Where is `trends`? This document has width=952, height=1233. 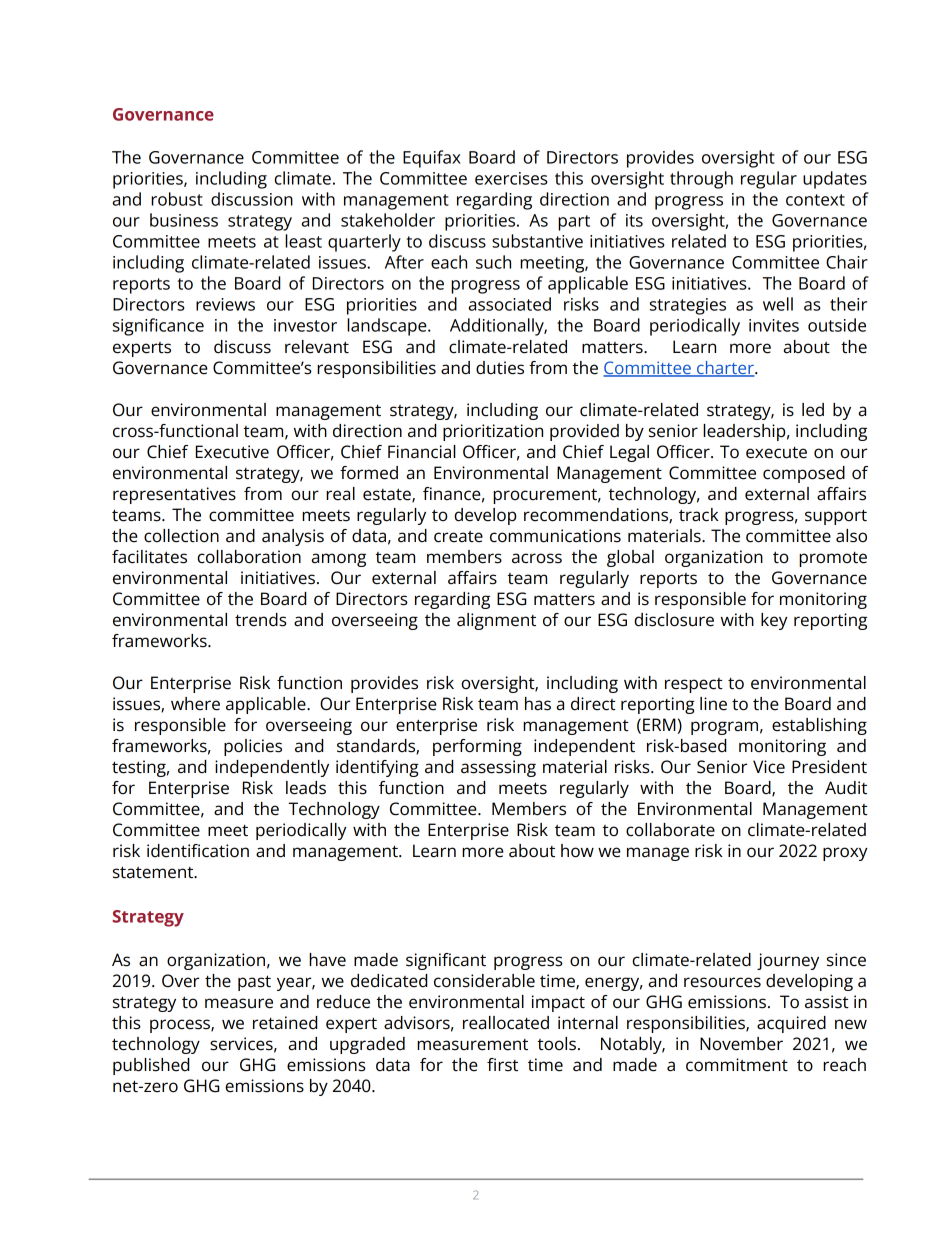
trends is located at coordinates (261, 620).
